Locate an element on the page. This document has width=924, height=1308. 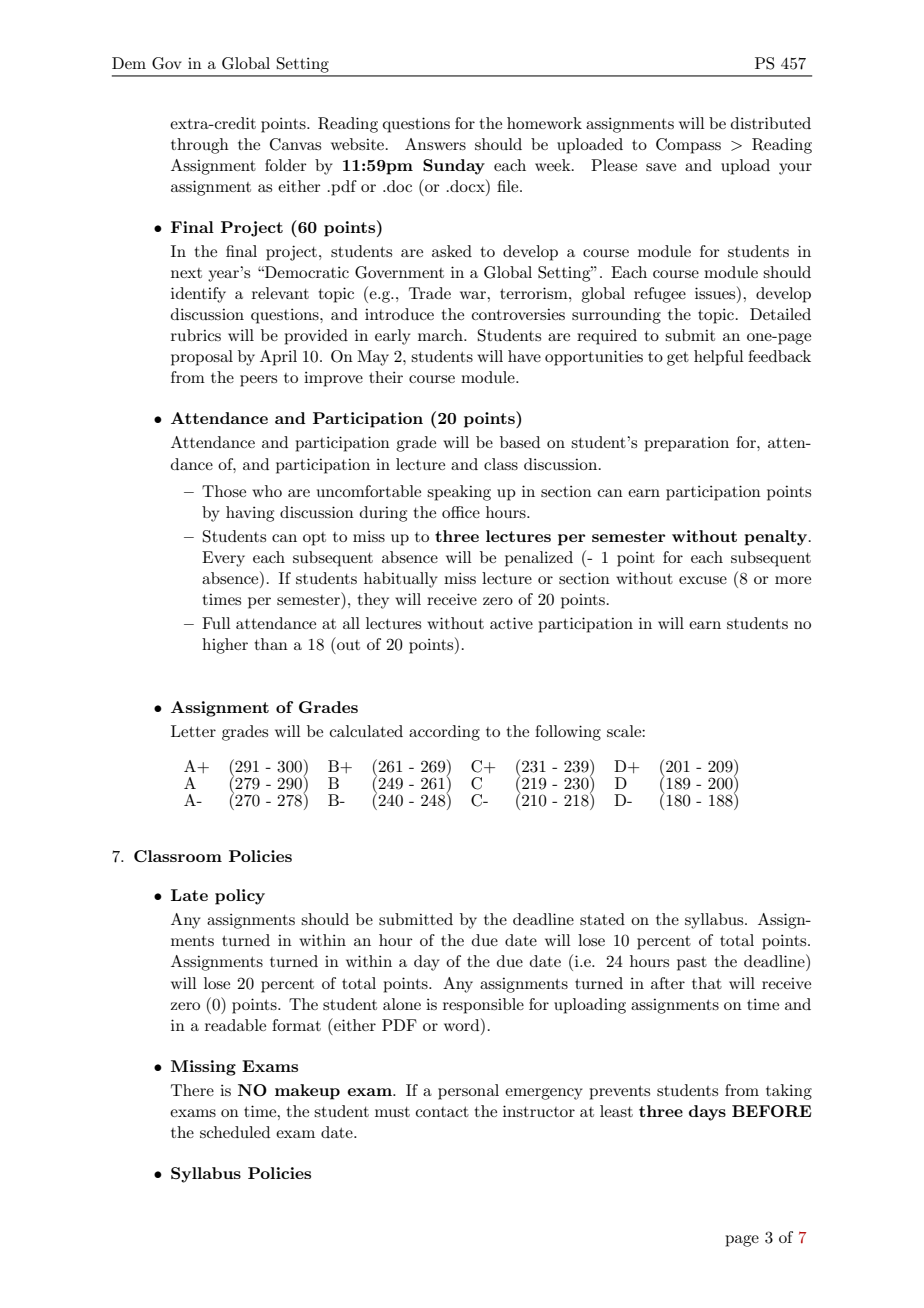
distributed is located at coordinates (771, 123).
